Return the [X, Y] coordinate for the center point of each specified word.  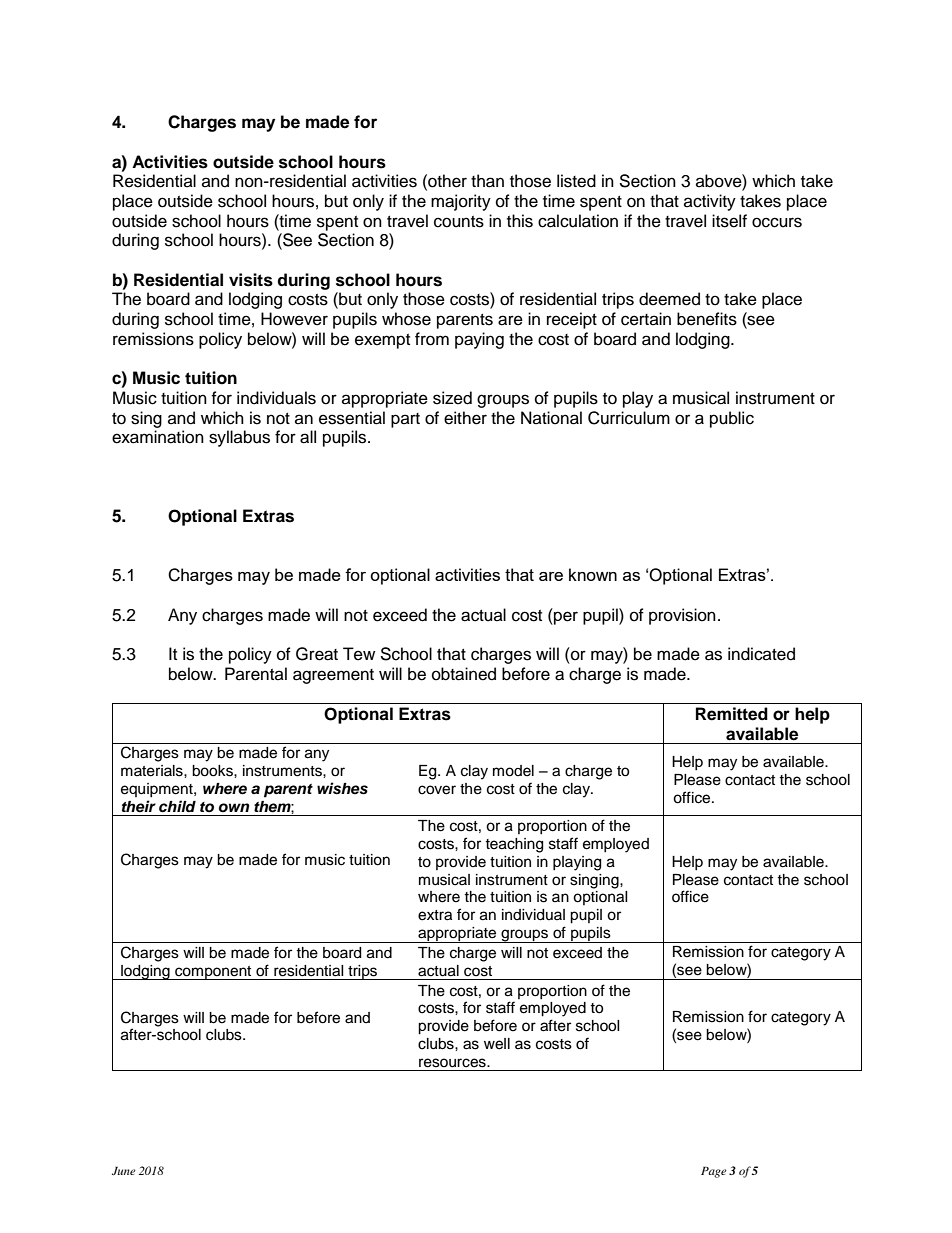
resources [453, 1063]
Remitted [732, 714]
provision [682, 616]
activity [710, 202]
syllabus [239, 438]
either [465, 418]
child [177, 806]
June [124, 1170]
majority [461, 202]
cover [437, 790]
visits [251, 280]
